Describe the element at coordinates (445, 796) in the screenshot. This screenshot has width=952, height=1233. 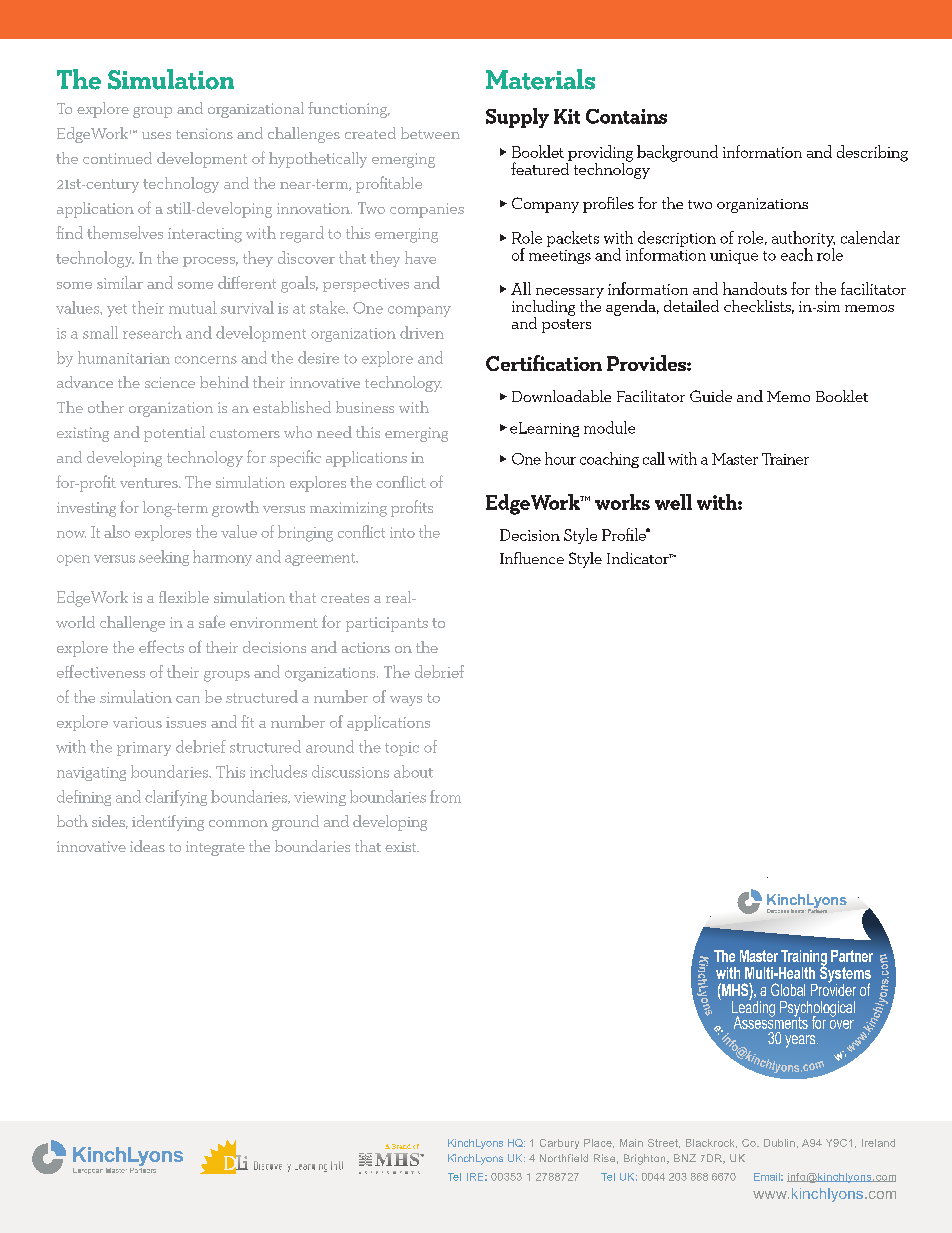
I see `from` at that location.
